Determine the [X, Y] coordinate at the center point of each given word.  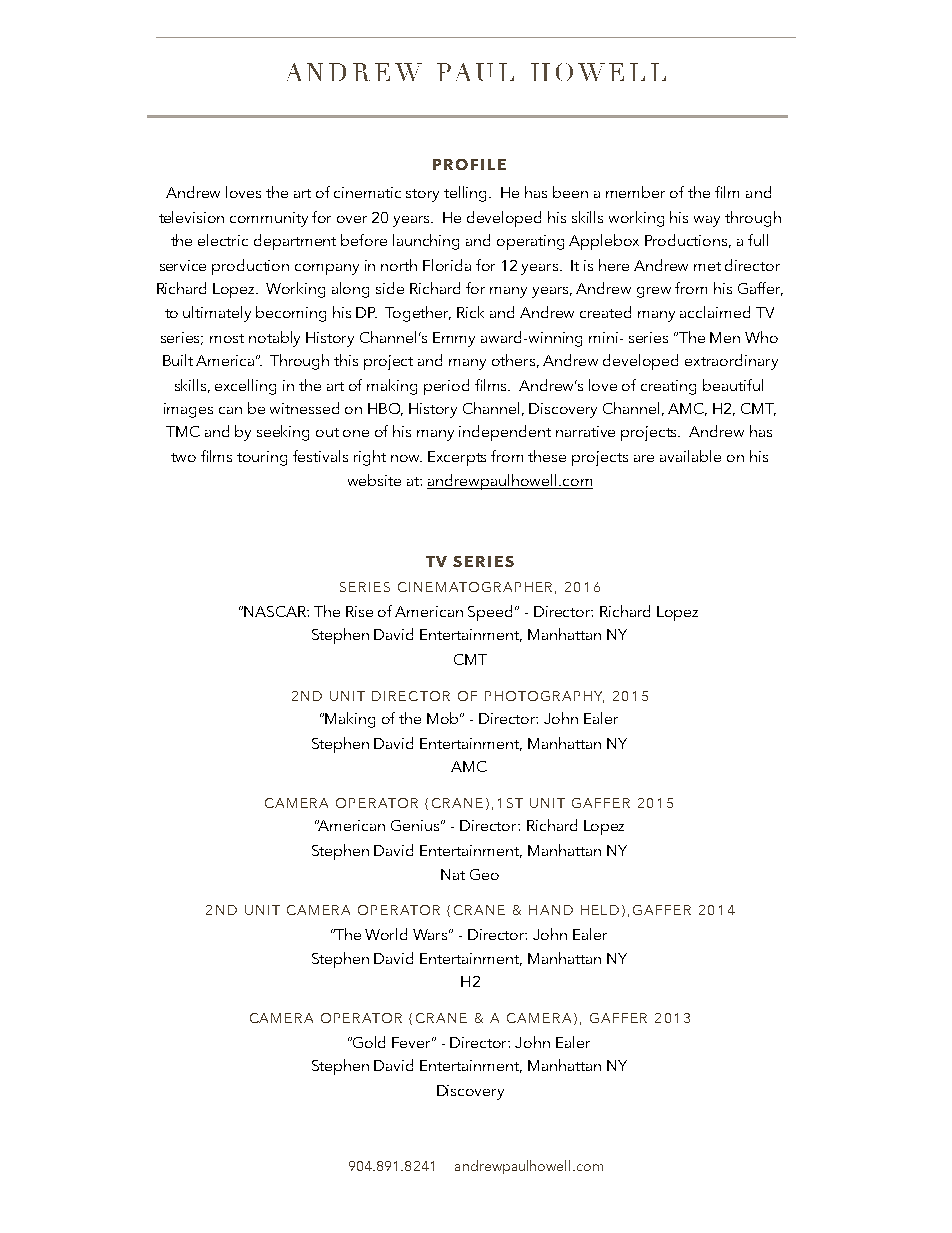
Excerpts [457, 458]
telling [467, 194]
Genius [417, 825]
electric [223, 240]
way [707, 221]
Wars [432, 934]
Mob [444, 718]
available [690, 456]
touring [262, 458]
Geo [484, 874]
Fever [413, 1042]
